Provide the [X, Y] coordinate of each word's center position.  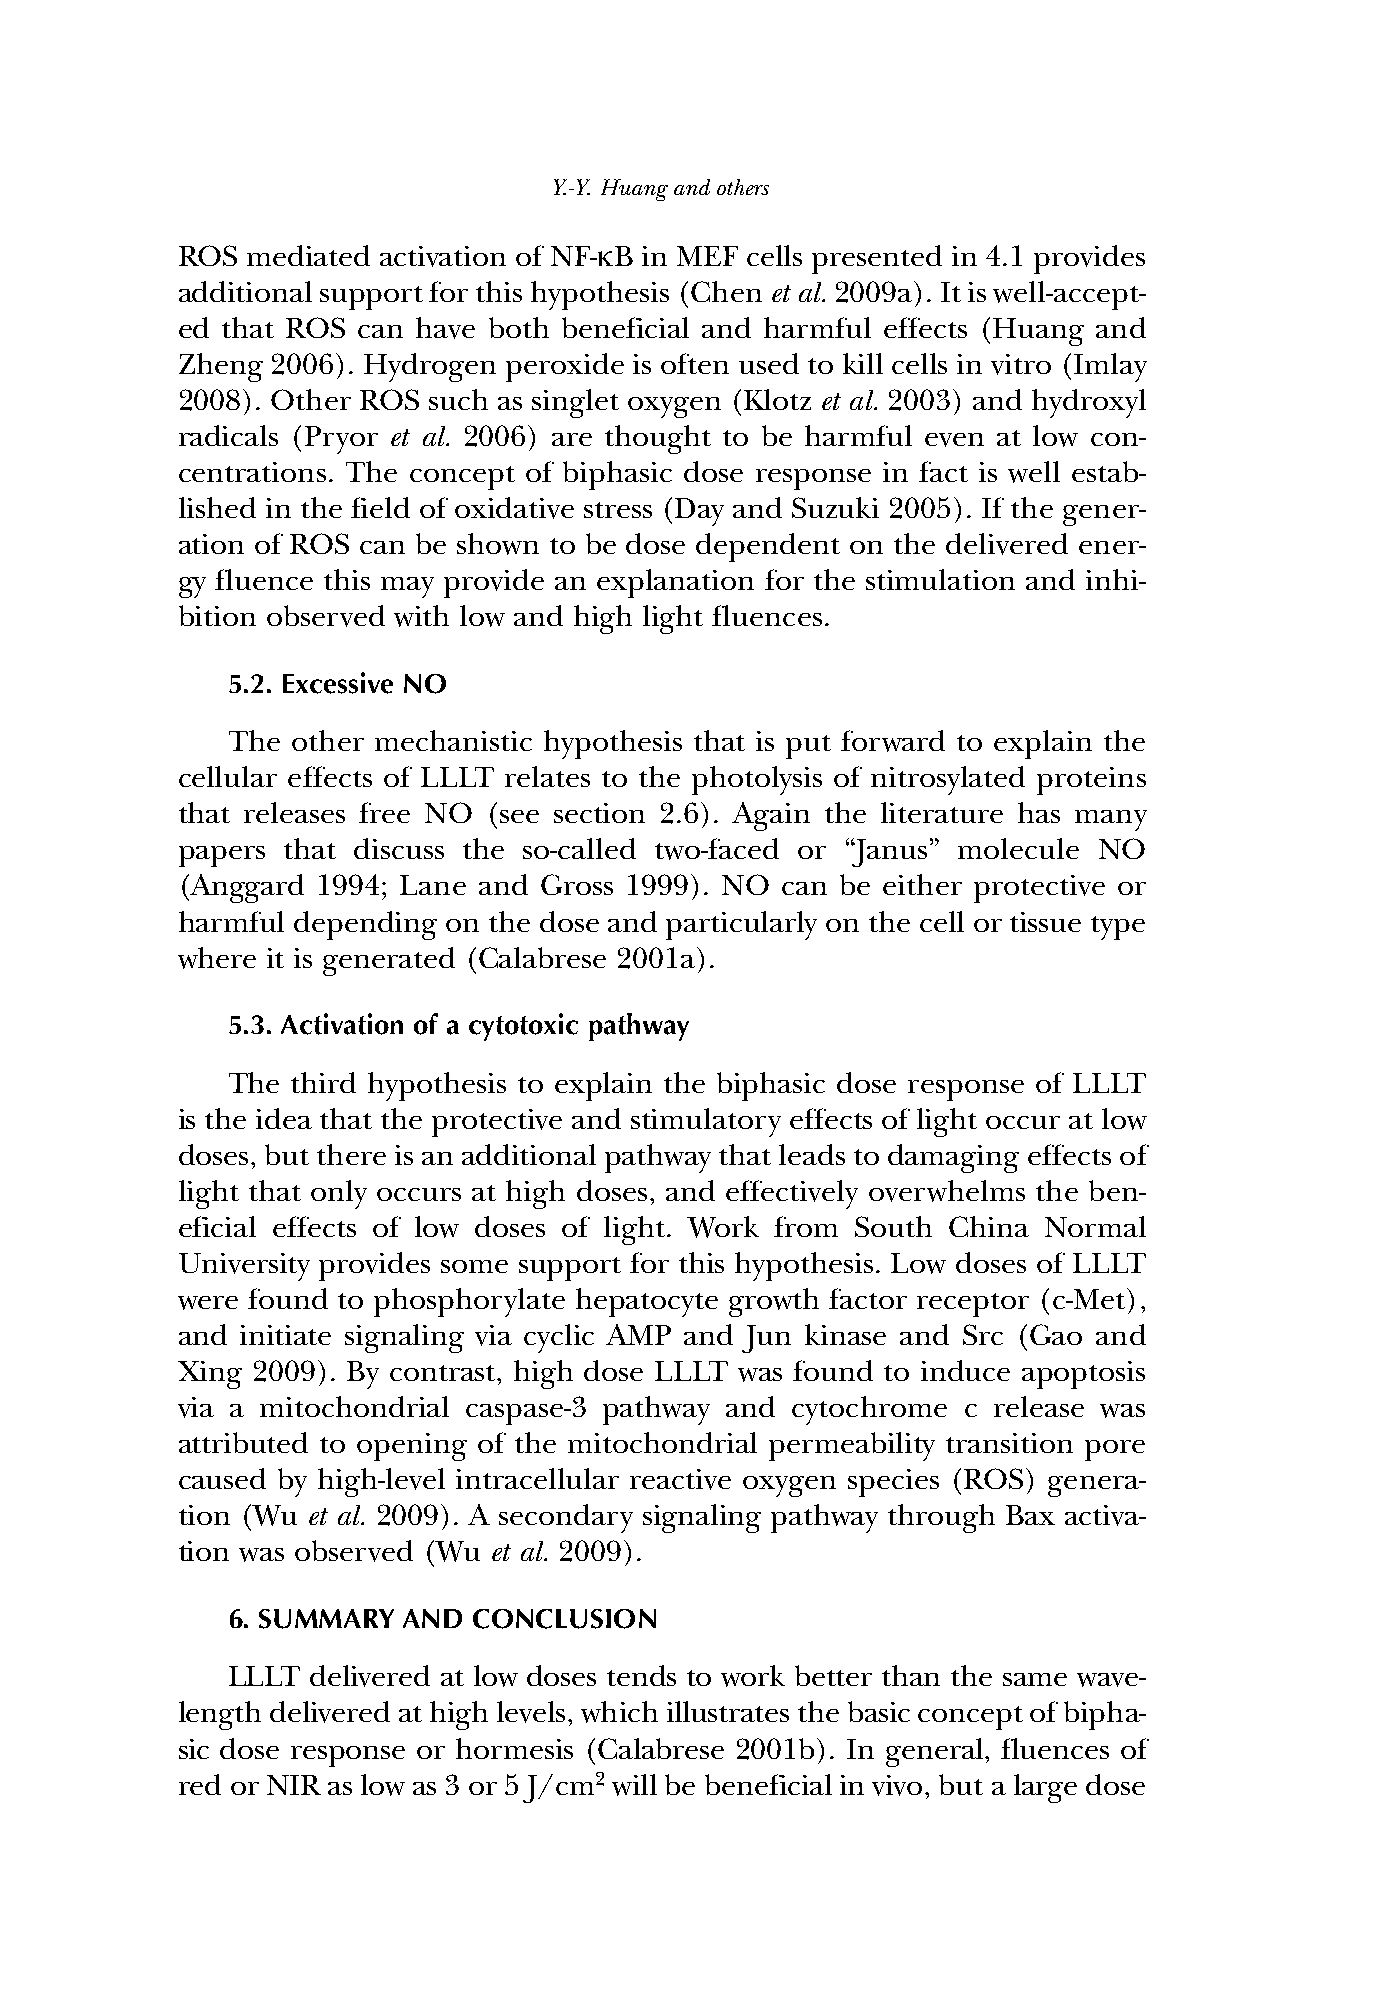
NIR [294, 1785]
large [1045, 1788]
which [619, 1712]
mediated [308, 255]
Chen [726, 291]
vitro [1021, 364]
